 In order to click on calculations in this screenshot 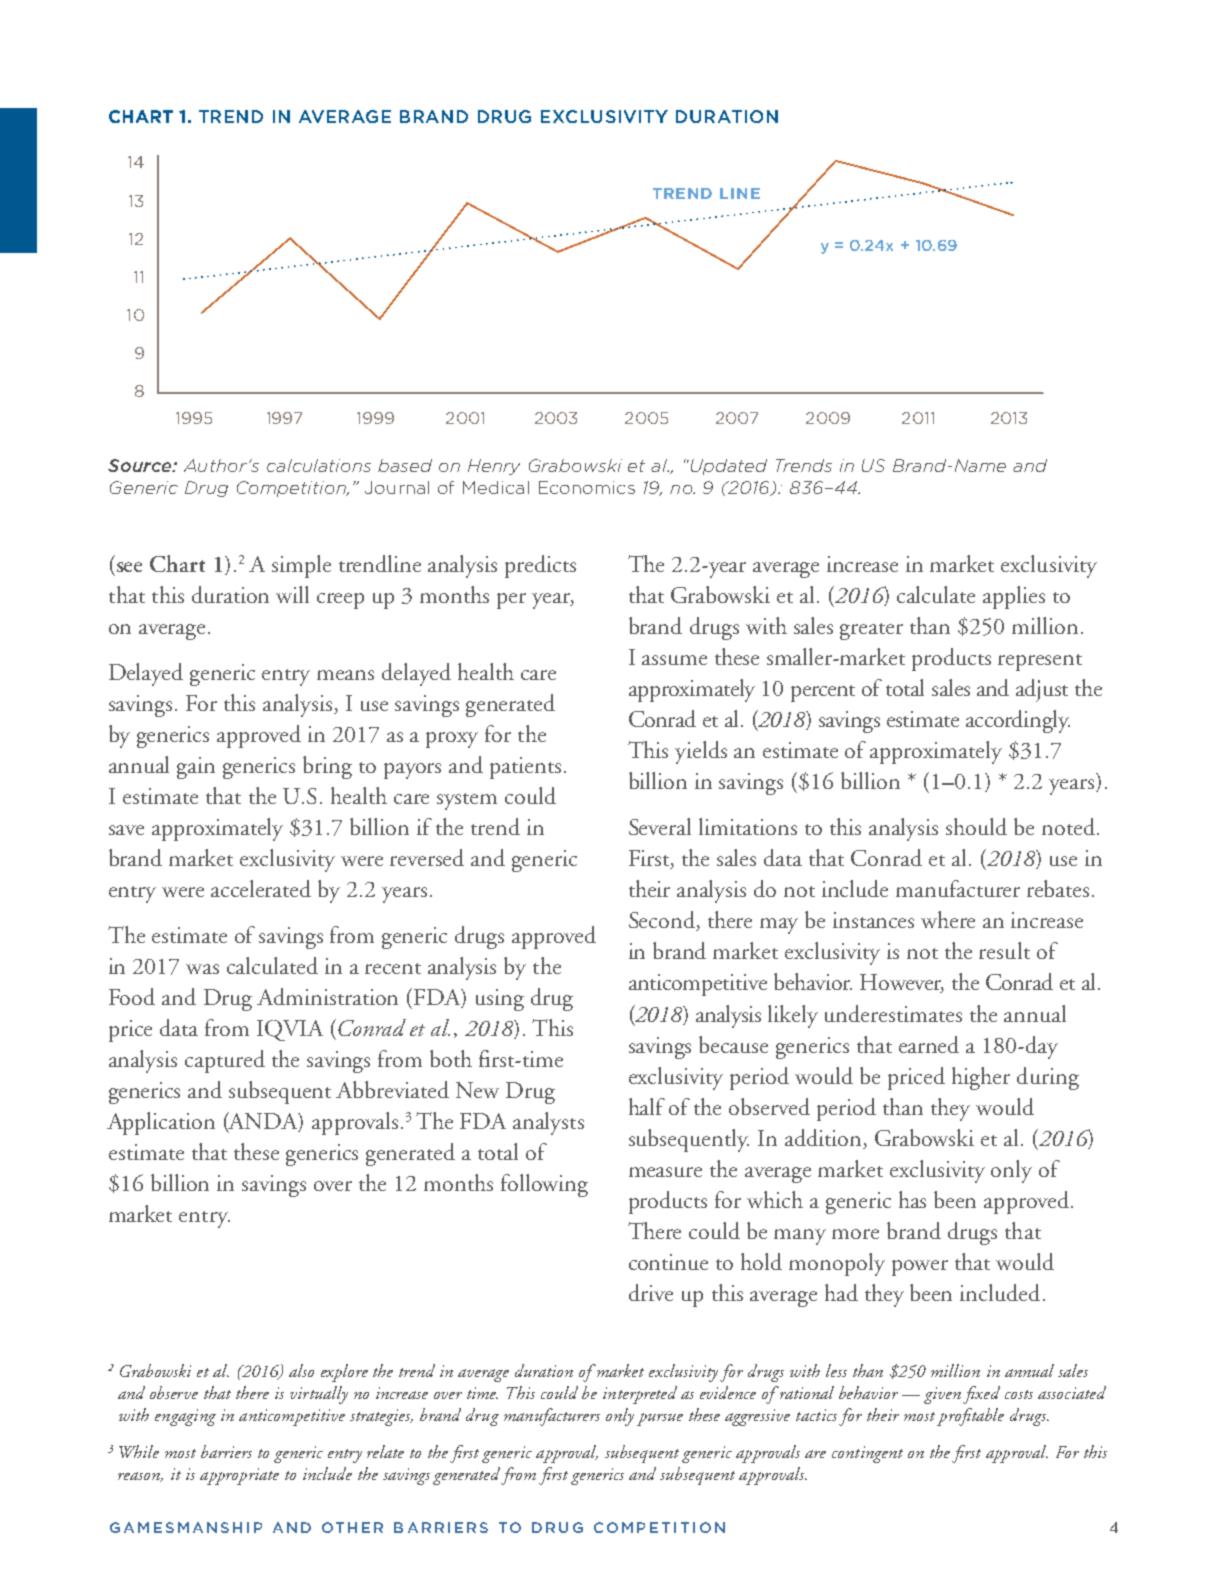, I will do `click(319, 465)`.
